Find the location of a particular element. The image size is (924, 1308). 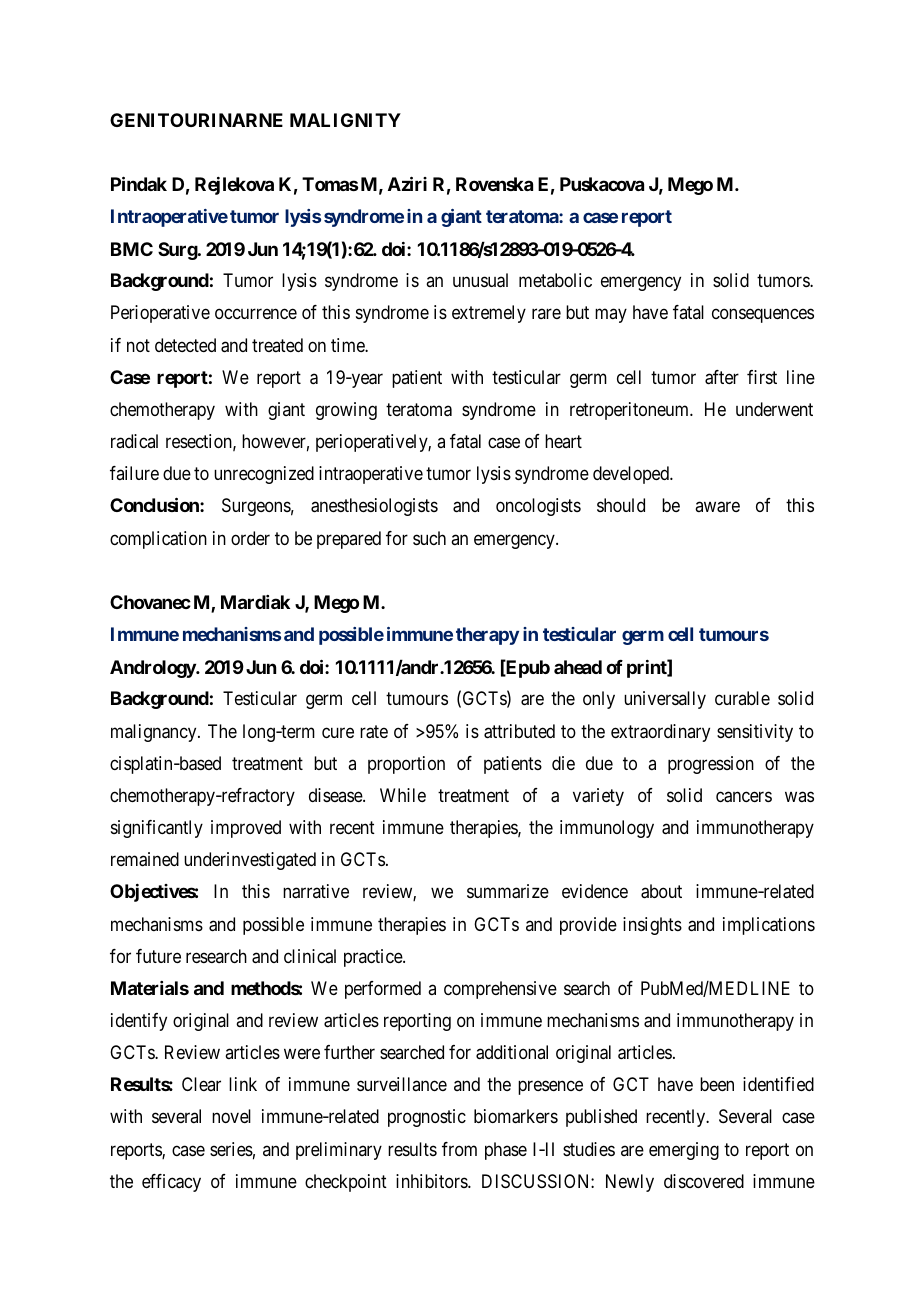

consequences is located at coordinates (763, 316).
